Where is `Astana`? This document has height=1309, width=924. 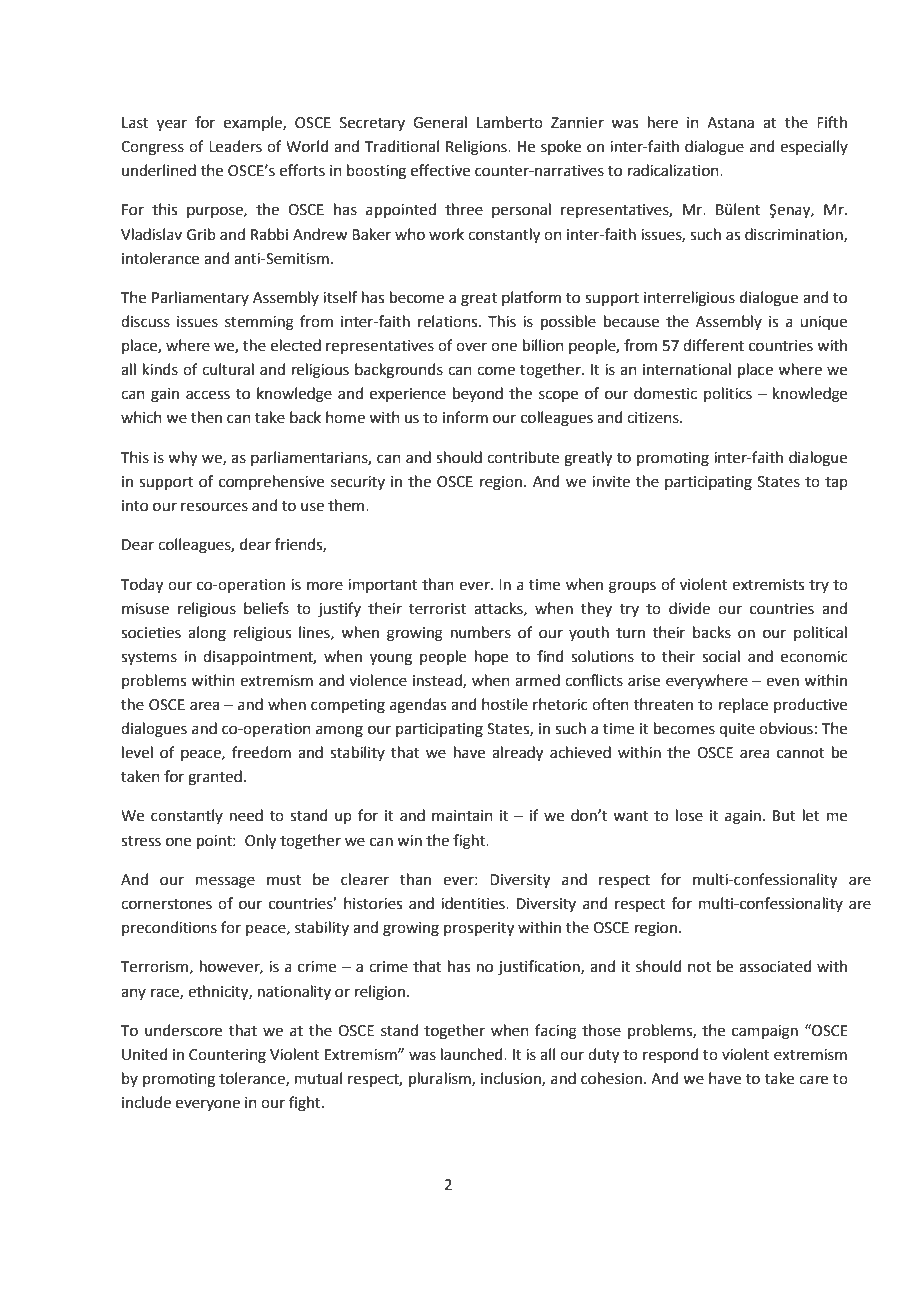
Astana is located at coordinates (730, 123).
